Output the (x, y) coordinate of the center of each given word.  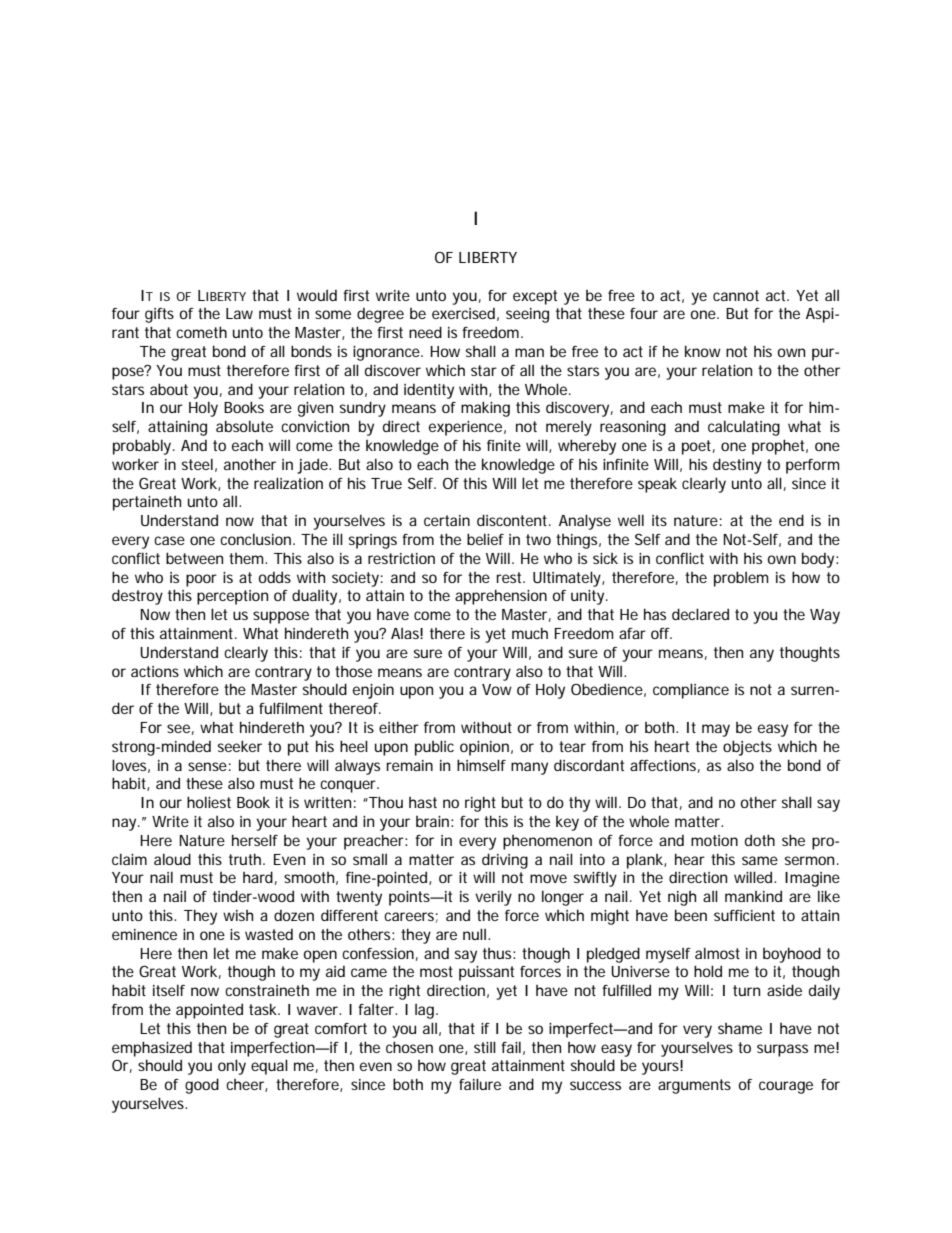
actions (155, 671)
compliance (691, 691)
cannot (736, 295)
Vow (497, 689)
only (232, 1067)
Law (239, 313)
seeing (527, 315)
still (485, 1047)
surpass (782, 1050)
